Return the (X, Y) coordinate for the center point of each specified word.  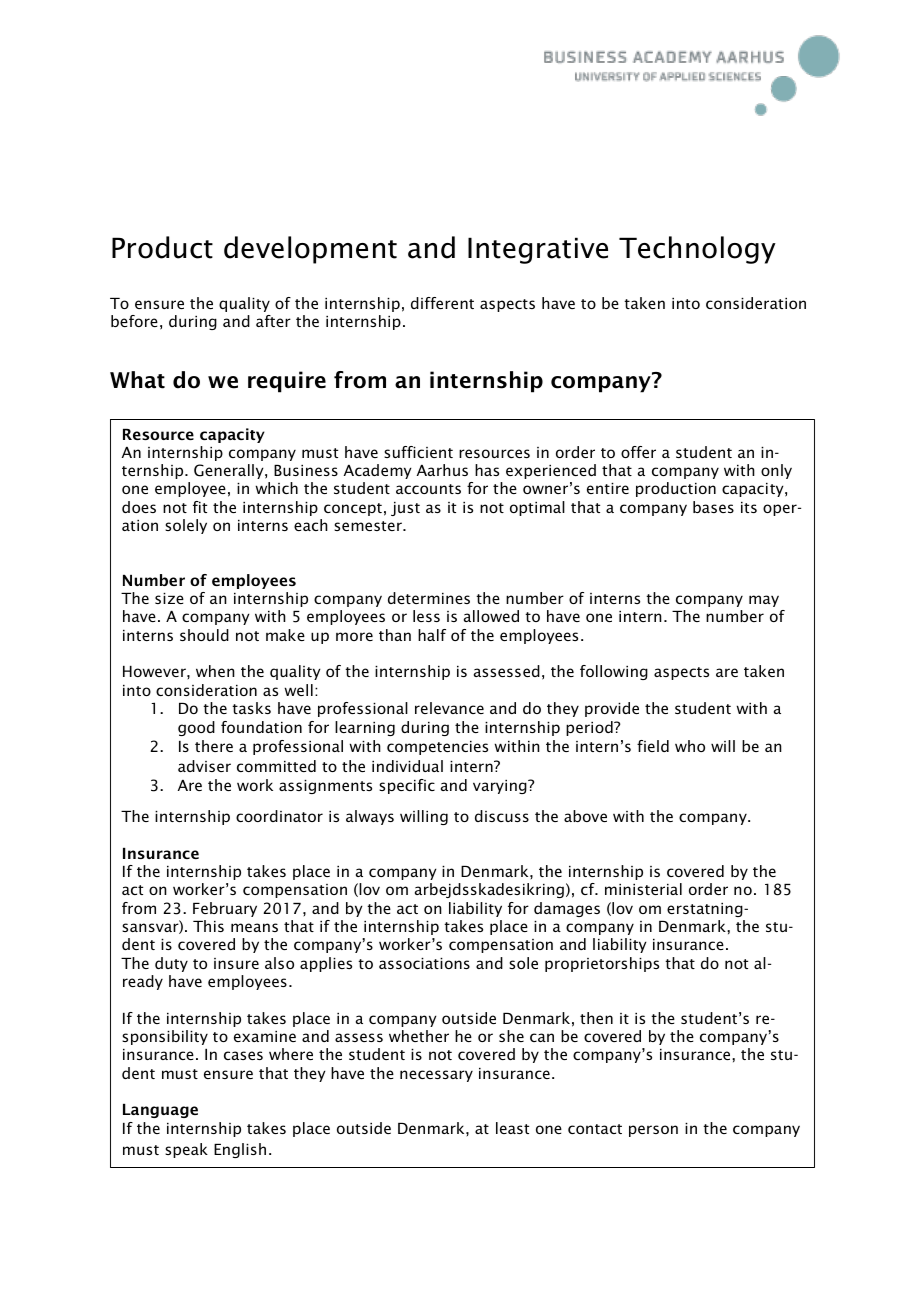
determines (429, 598)
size (169, 598)
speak (186, 1150)
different (442, 303)
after (273, 321)
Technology (697, 250)
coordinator (279, 816)
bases (713, 507)
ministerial (643, 889)
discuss (502, 816)
